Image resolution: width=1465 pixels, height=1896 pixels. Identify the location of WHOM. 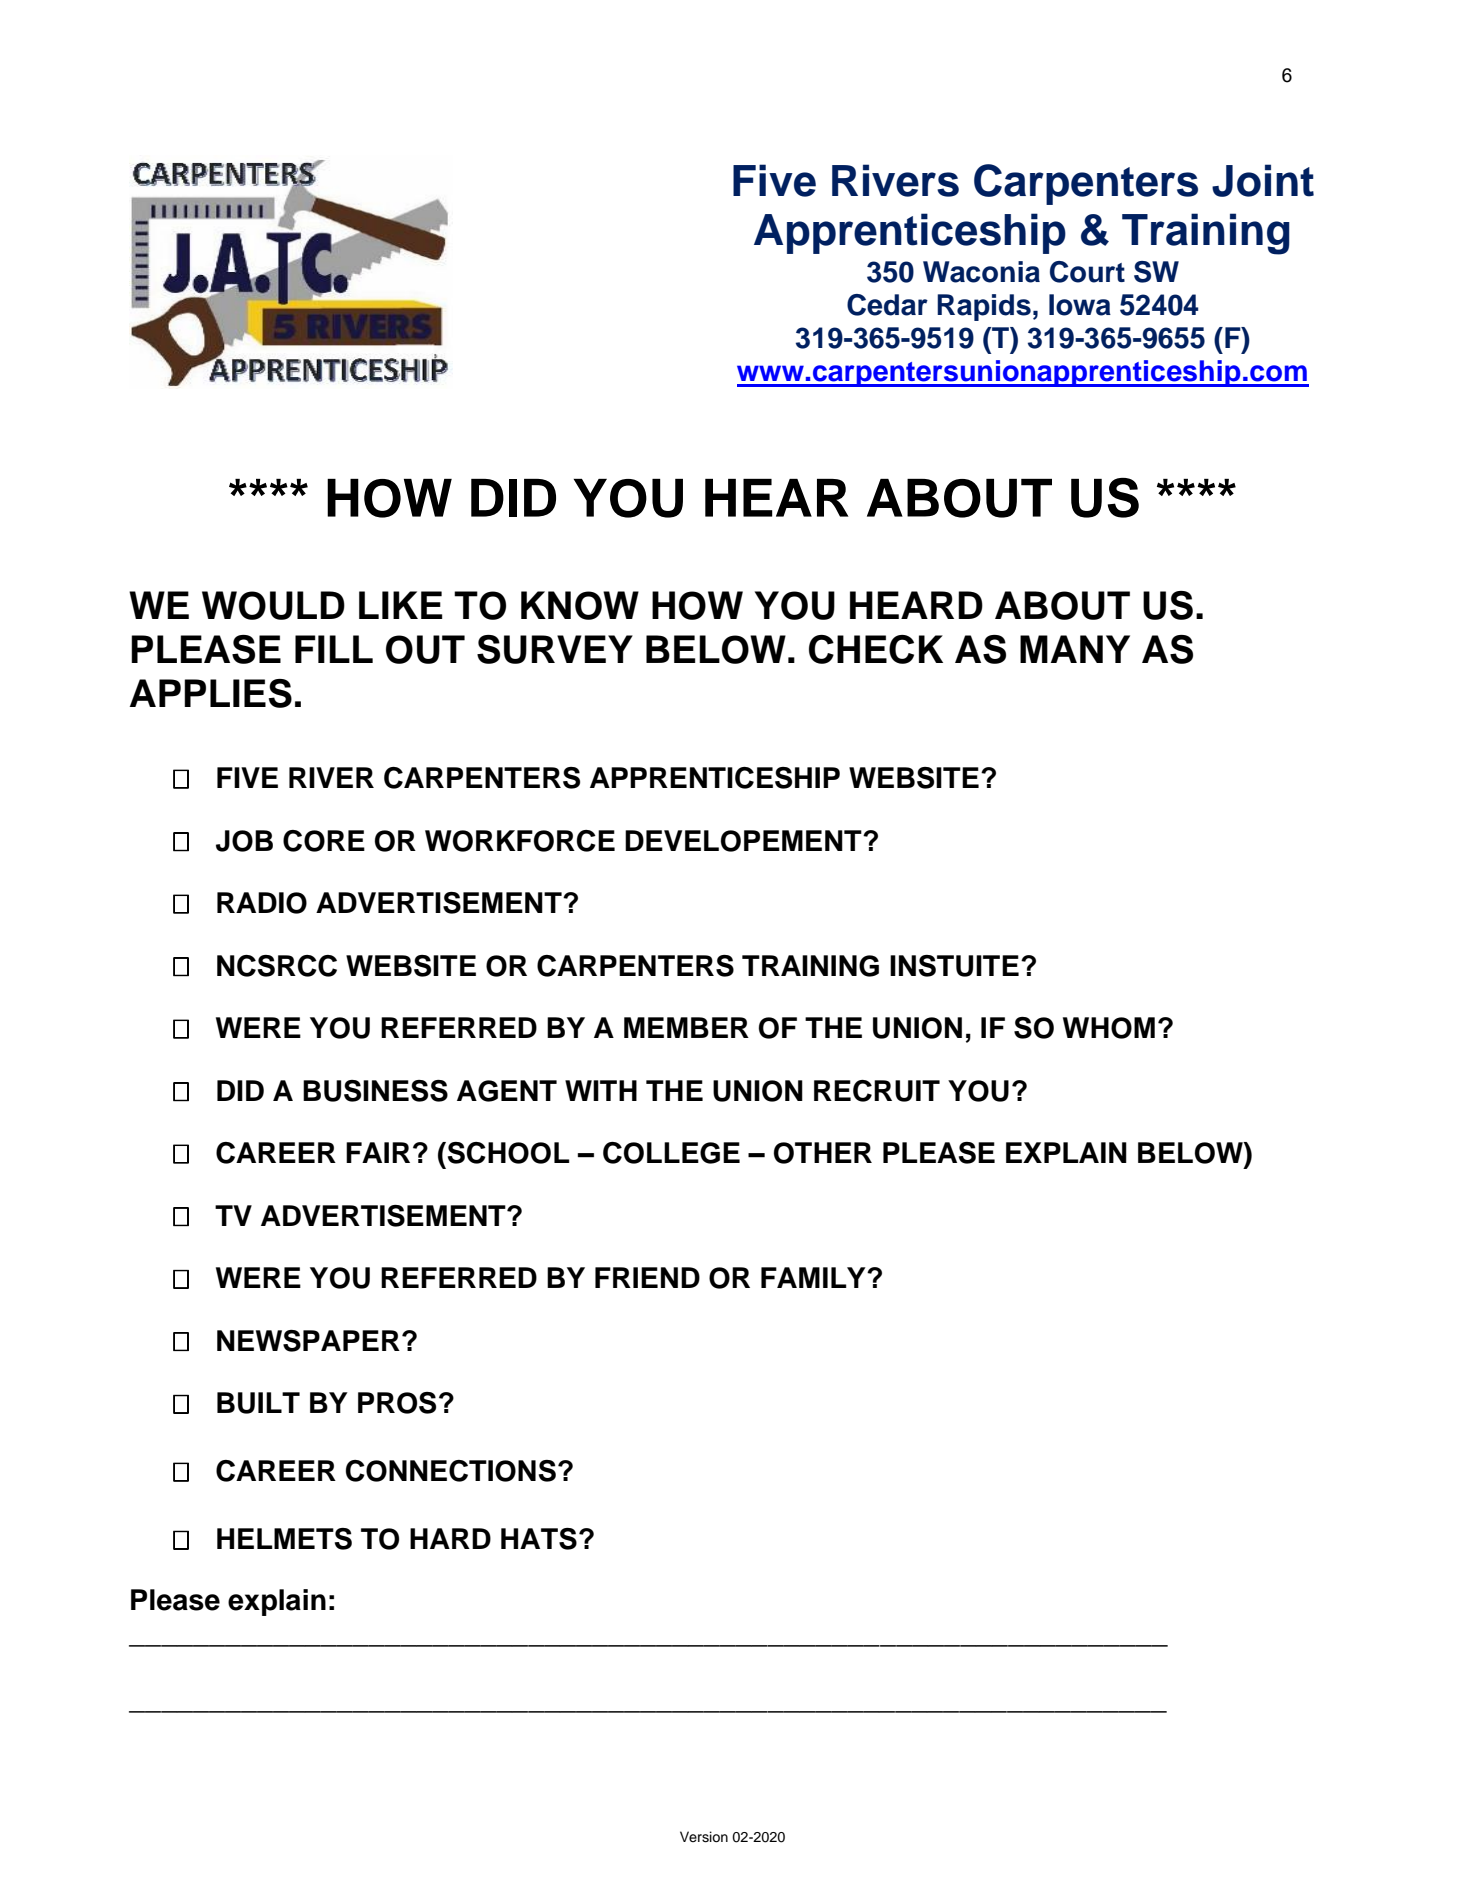
(1109, 1028).
